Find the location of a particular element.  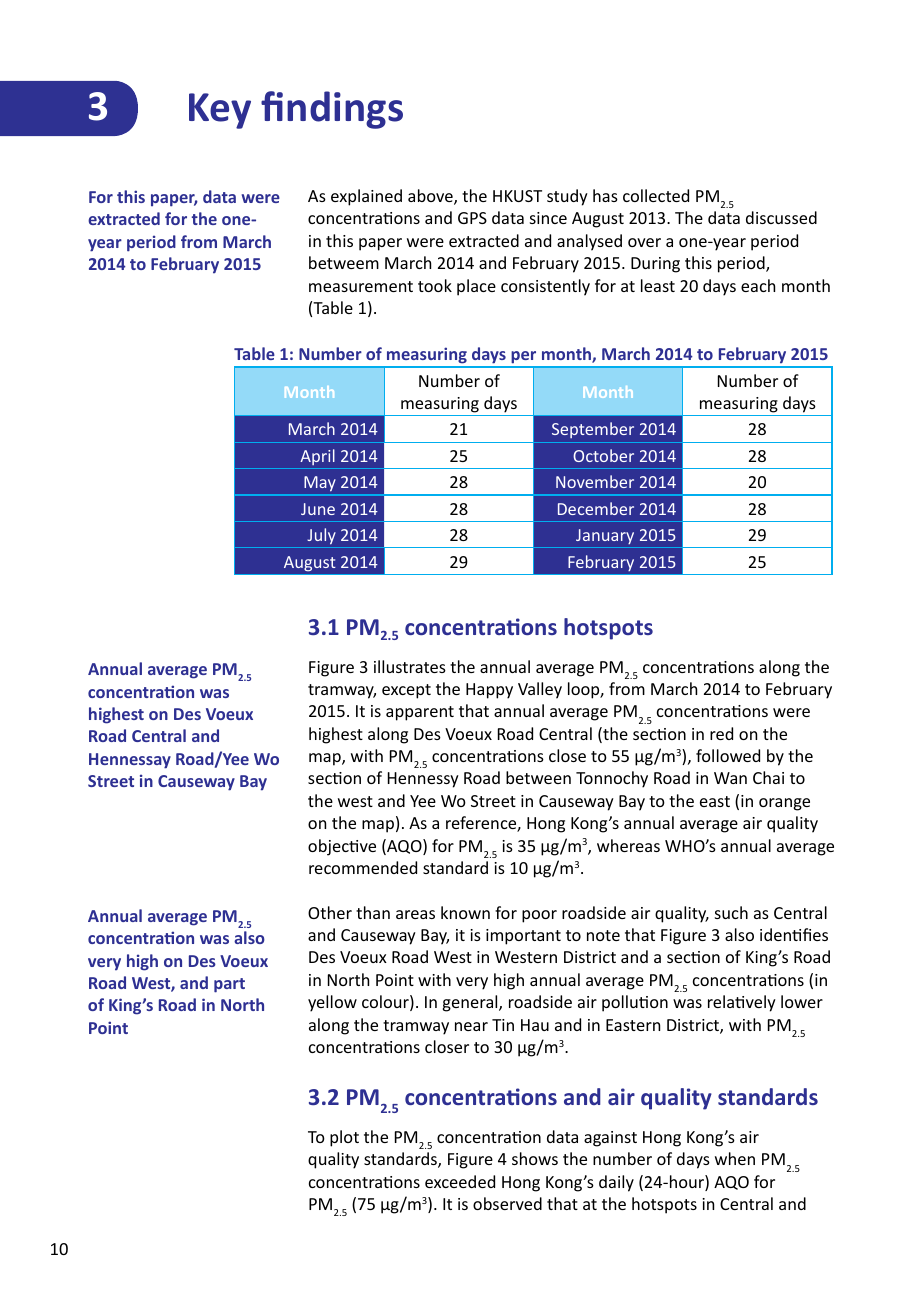

objective is located at coordinates (342, 847).
